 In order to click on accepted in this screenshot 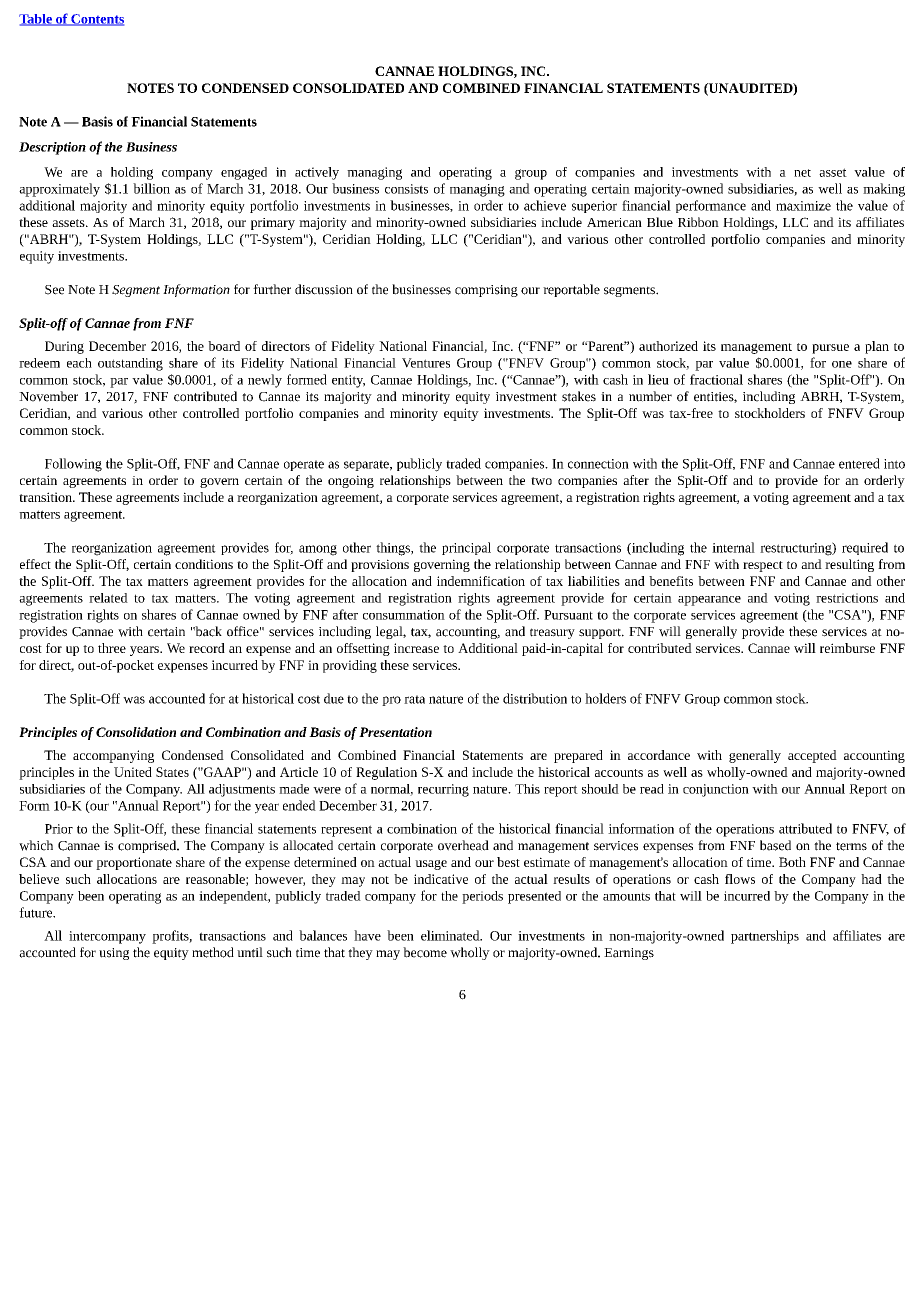, I will do `click(812, 756)`.
